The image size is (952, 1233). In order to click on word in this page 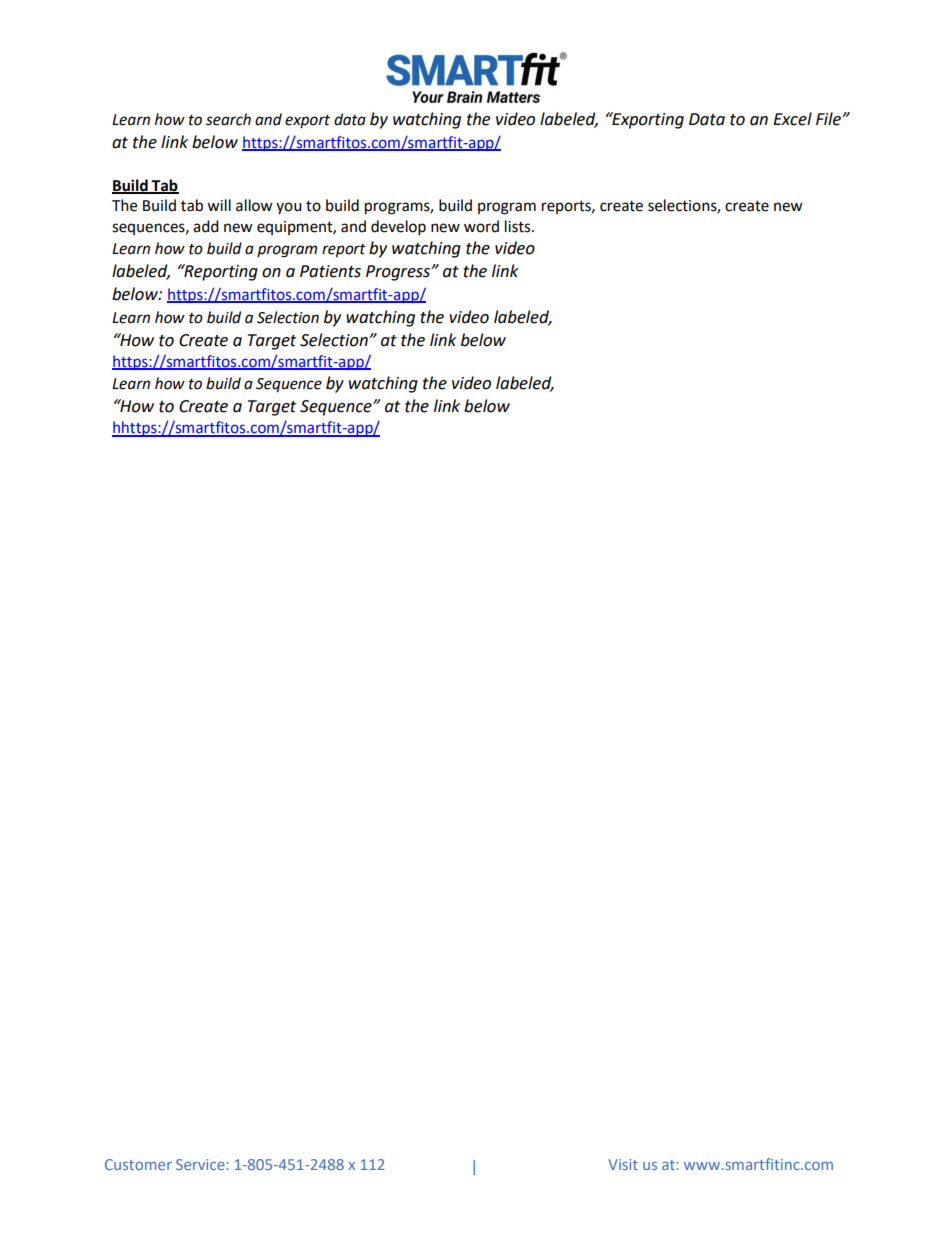, I will do `click(481, 226)`.
